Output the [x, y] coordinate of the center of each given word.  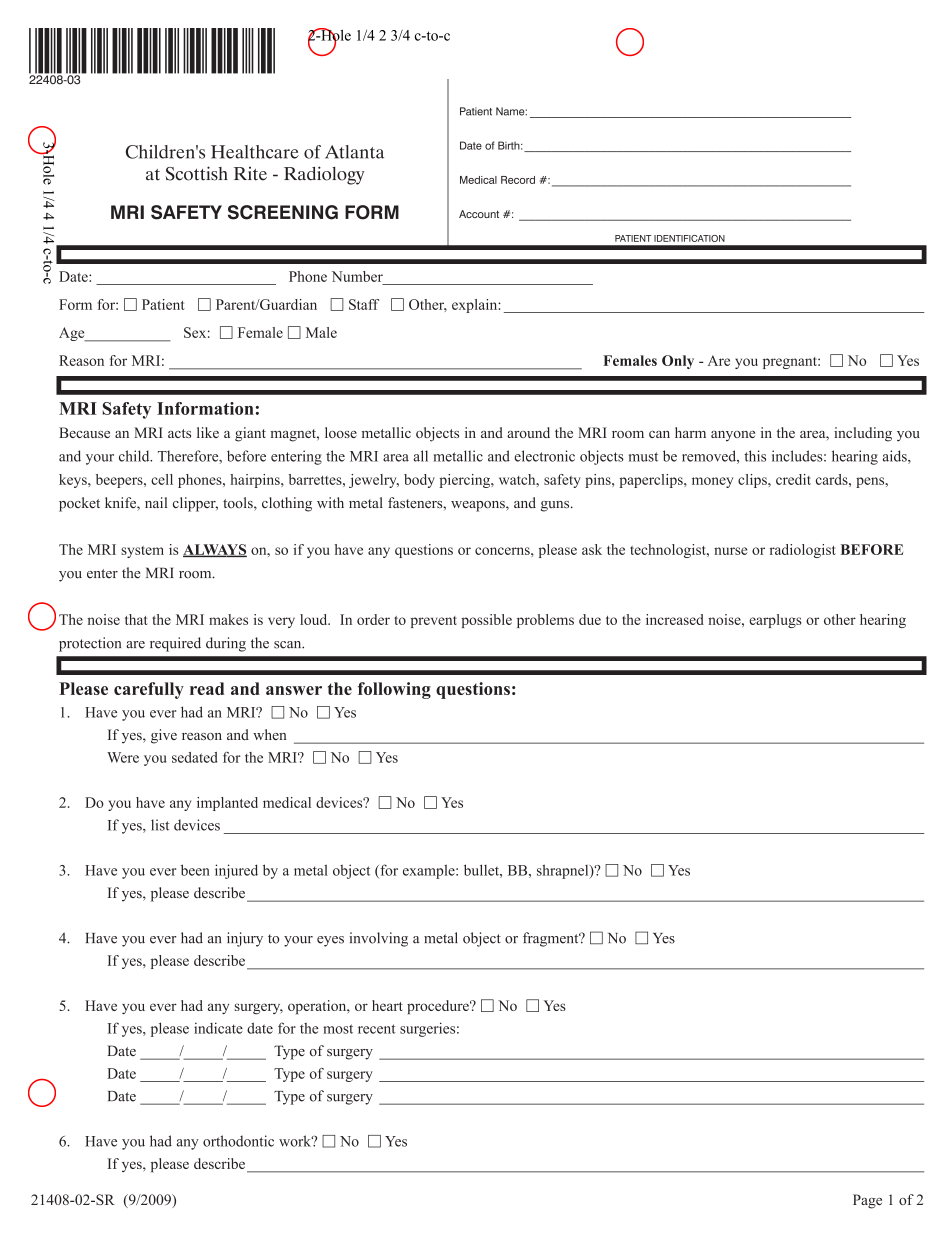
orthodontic [238, 1141]
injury [245, 939]
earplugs [775, 621]
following [394, 690]
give [164, 736]
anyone [733, 436]
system [142, 552]
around [528, 432]
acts [179, 433]
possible [486, 621]
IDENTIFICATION [689, 238]
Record [518, 180]
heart [387, 1005]
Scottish [197, 173]
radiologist [803, 551]
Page [867, 1201]
